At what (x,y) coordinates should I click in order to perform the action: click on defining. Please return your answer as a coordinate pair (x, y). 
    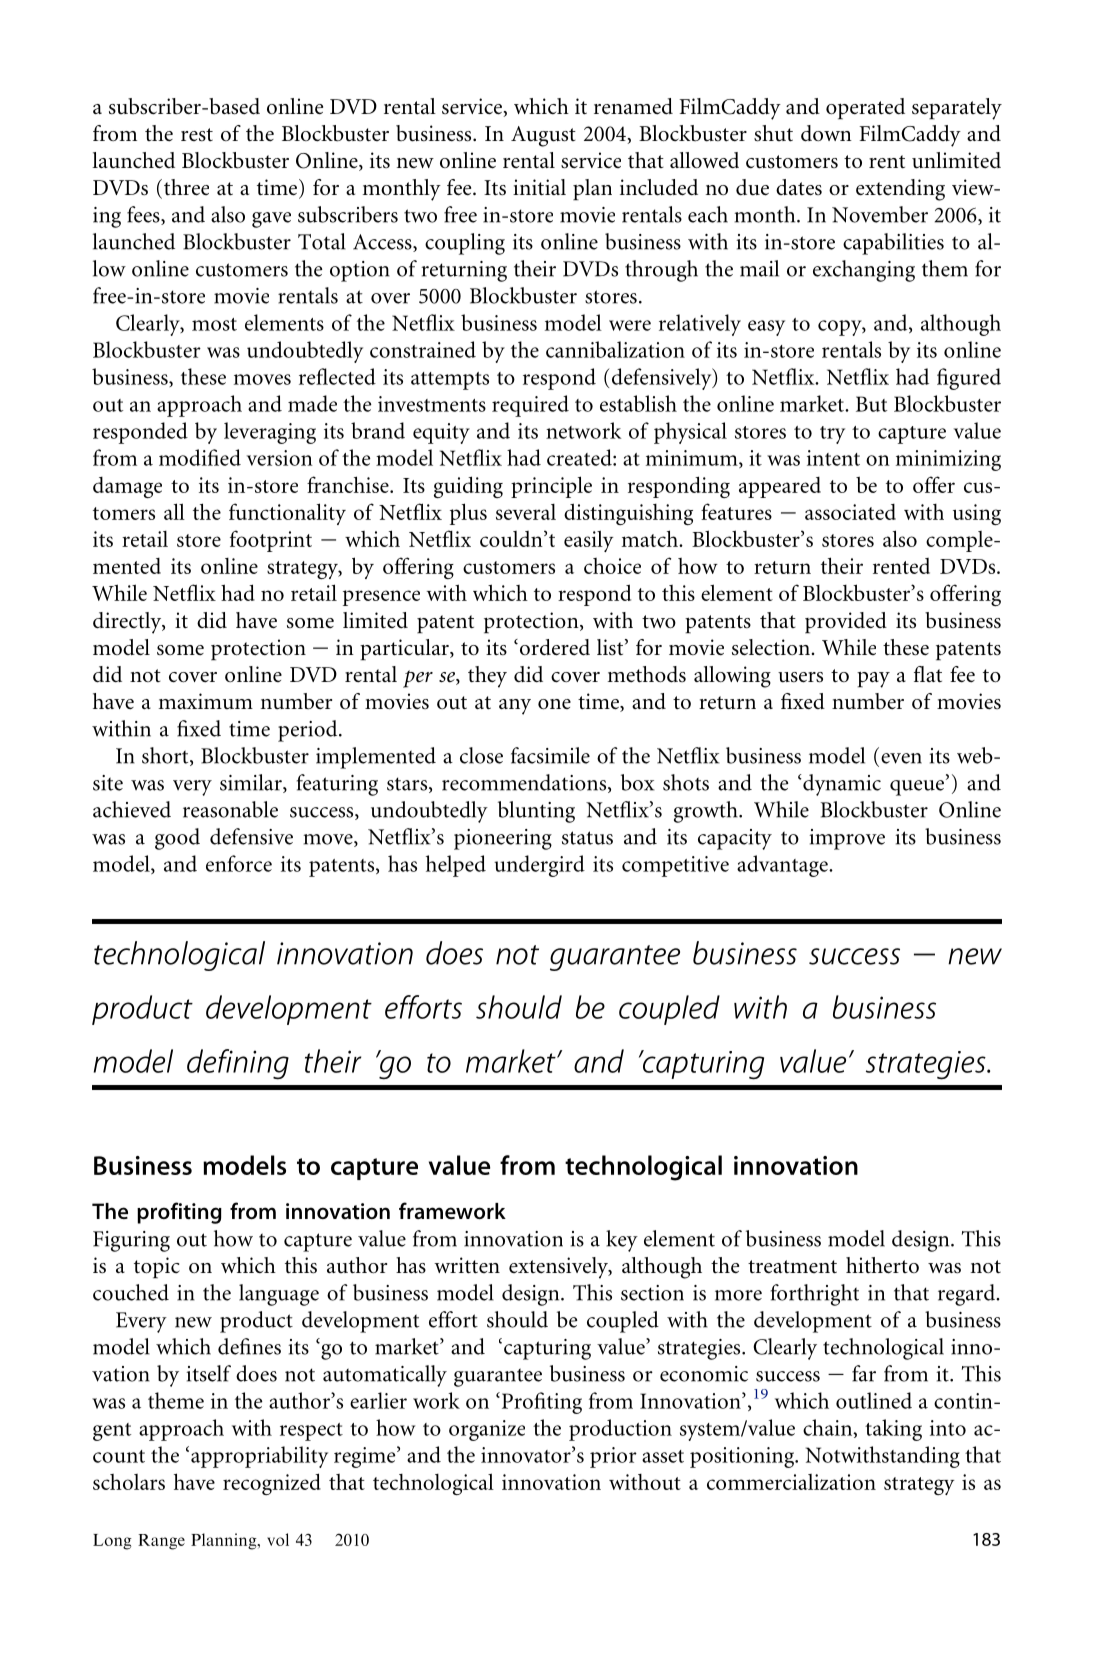
    Looking at the image, I should click on (238, 1064).
